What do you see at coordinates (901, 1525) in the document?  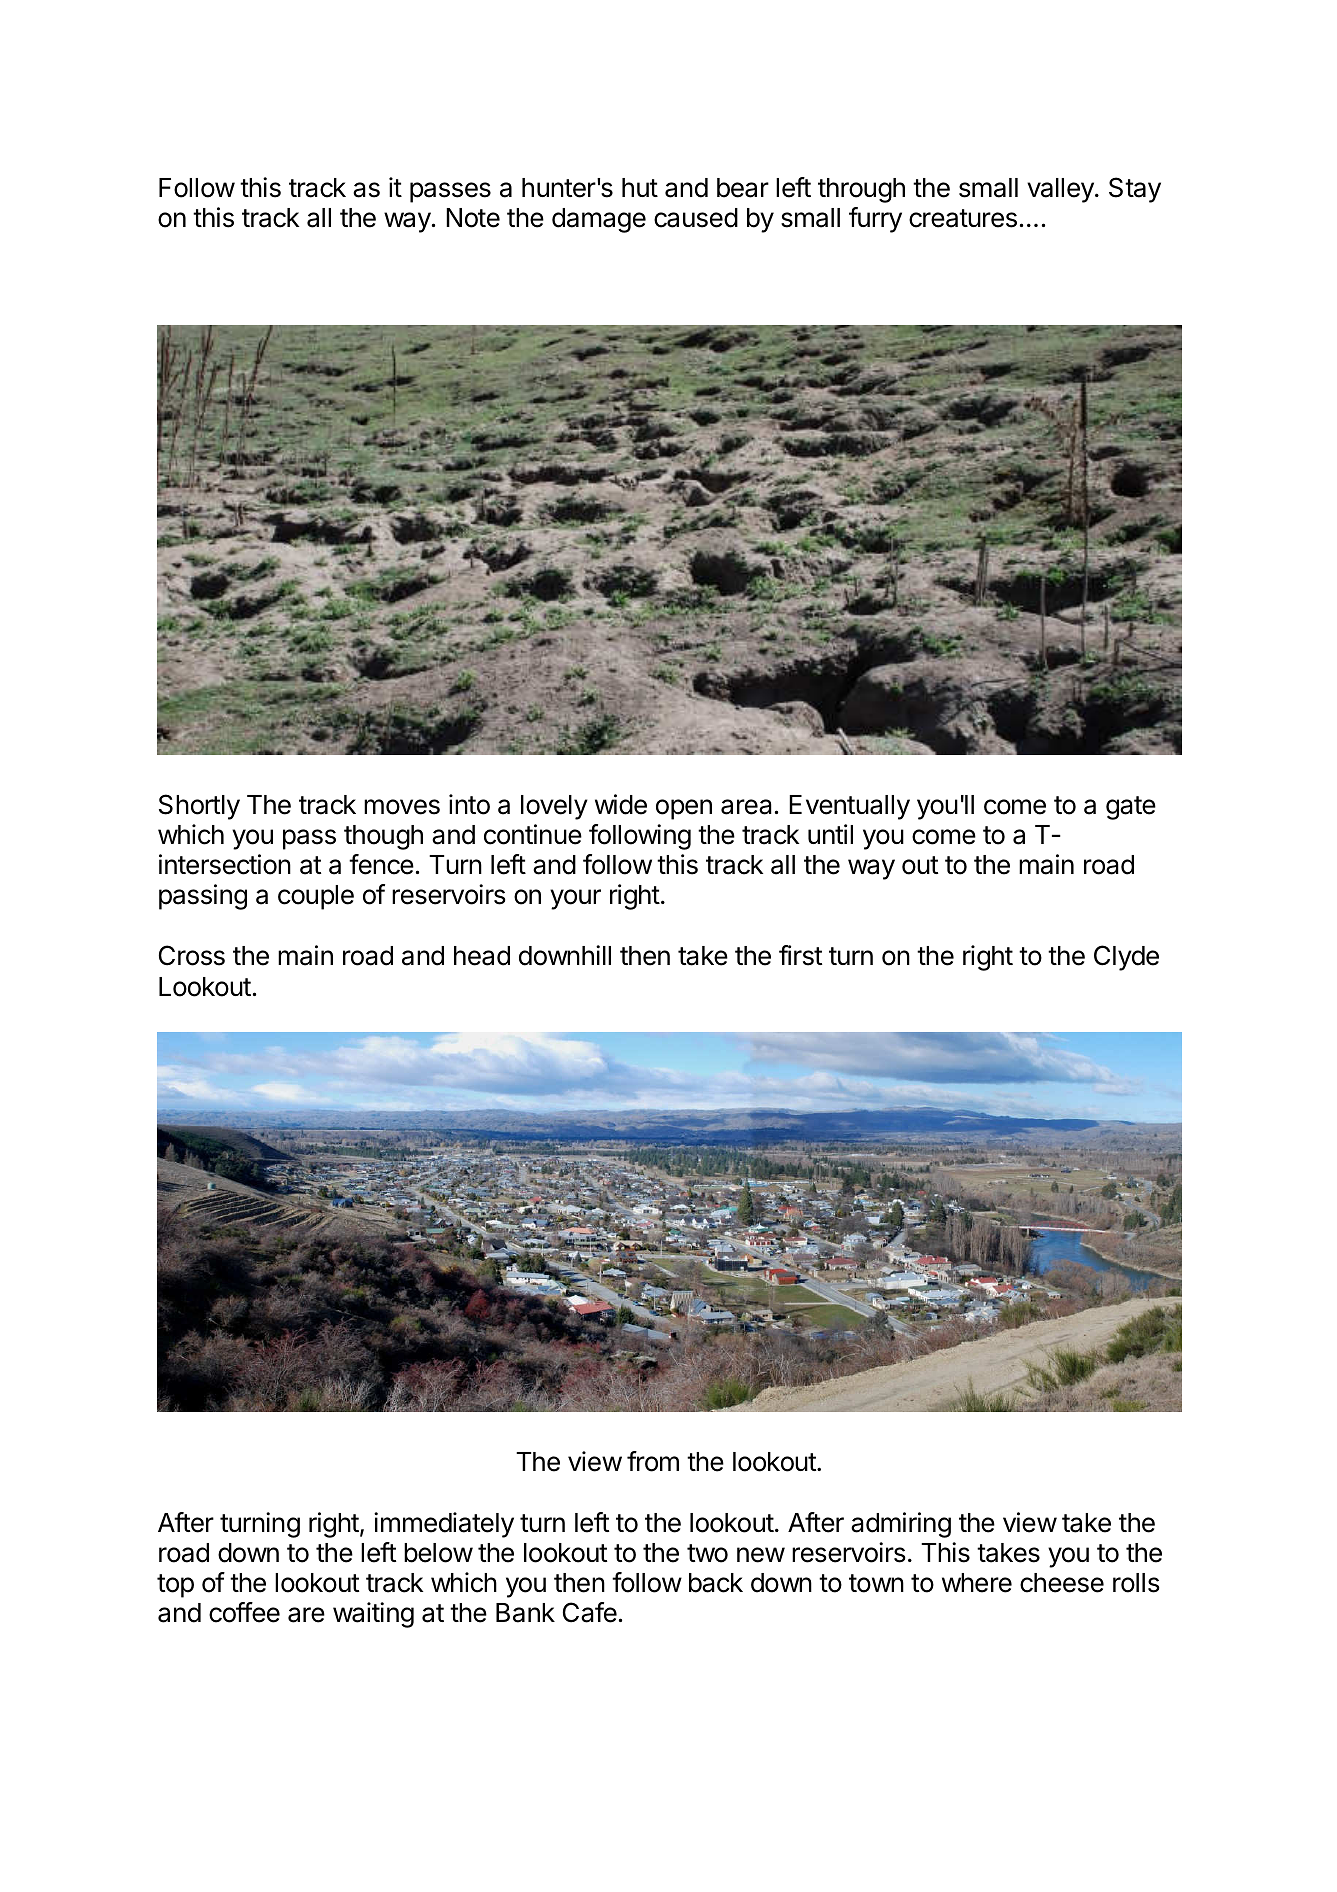 I see `admiring` at bounding box center [901, 1525].
